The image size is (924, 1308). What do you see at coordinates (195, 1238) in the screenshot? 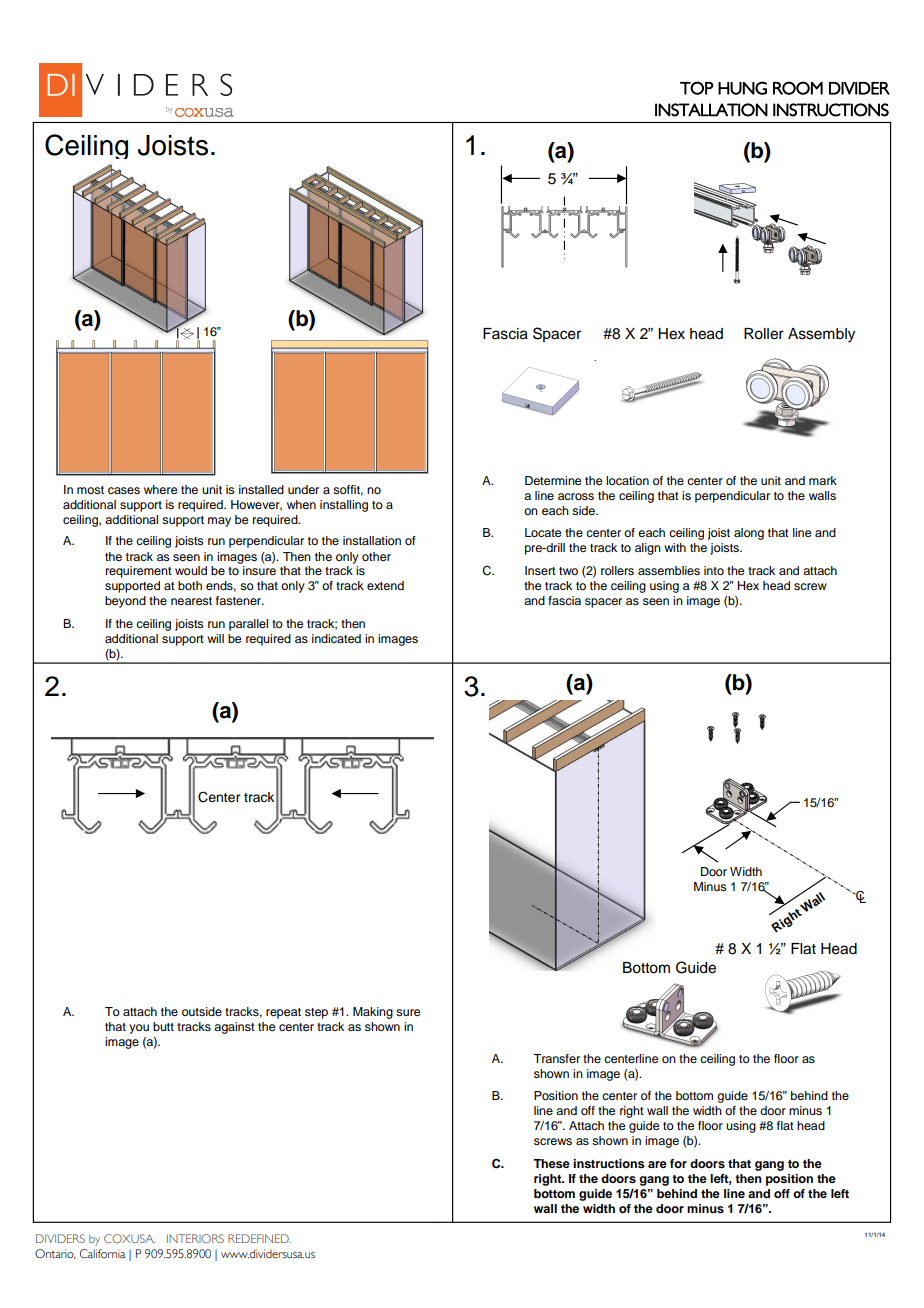
I see `INTERIORS` at bounding box center [195, 1238].
